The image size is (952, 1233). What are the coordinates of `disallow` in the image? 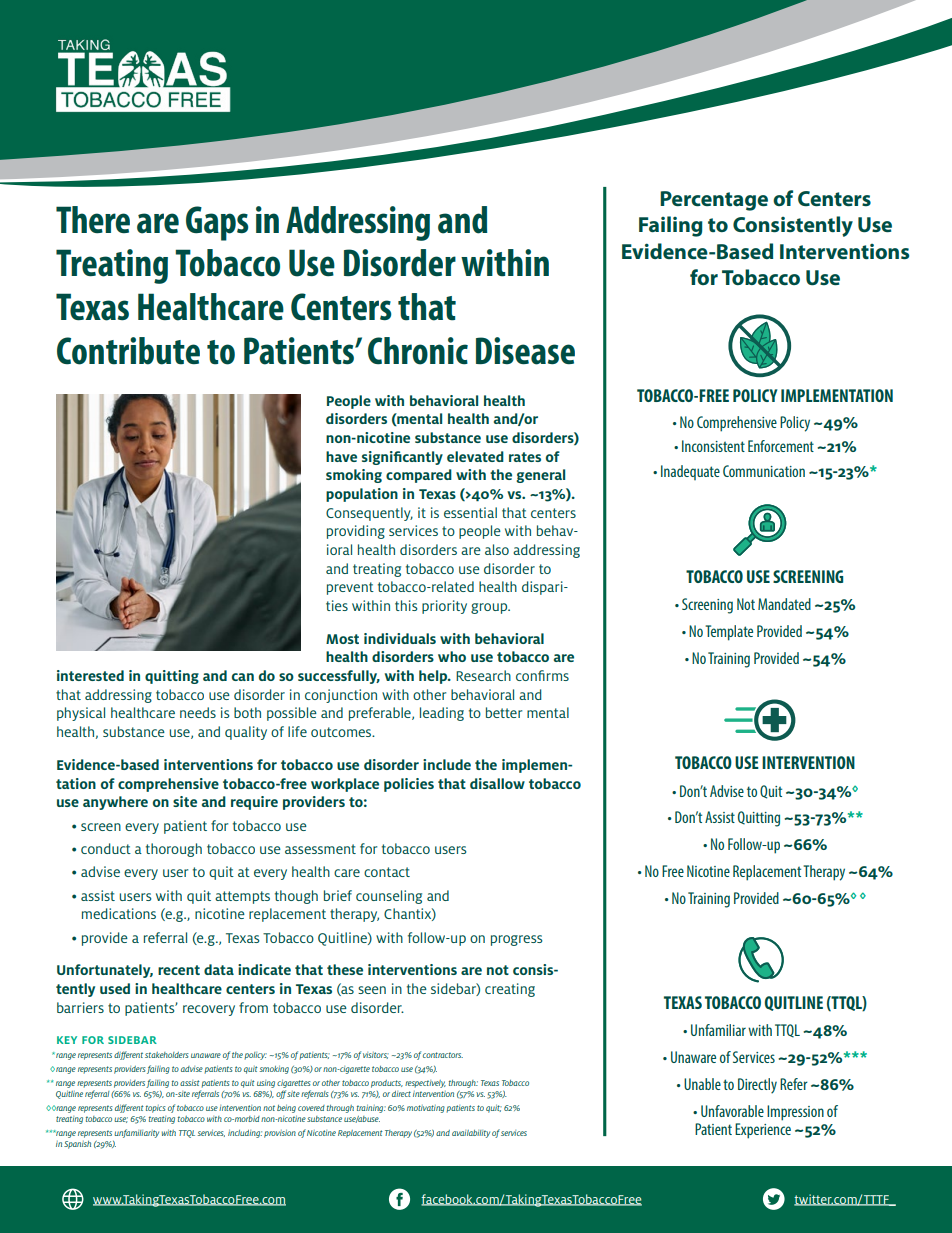 It's located at (497, 783).
